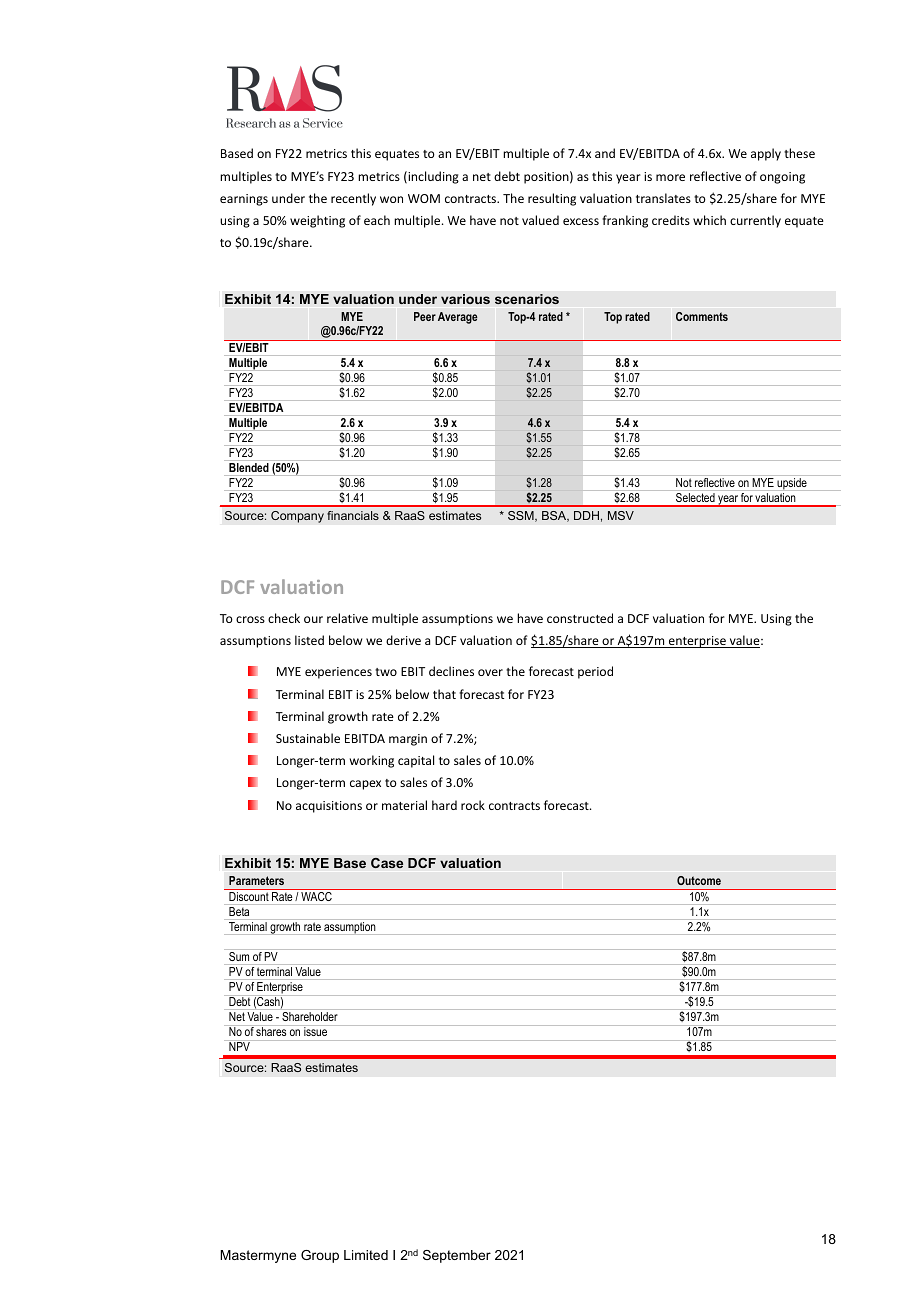  What do you see at coordinates (621, 515) in the screenshot?
I see `MSV` at bounding box center [621, 515].
